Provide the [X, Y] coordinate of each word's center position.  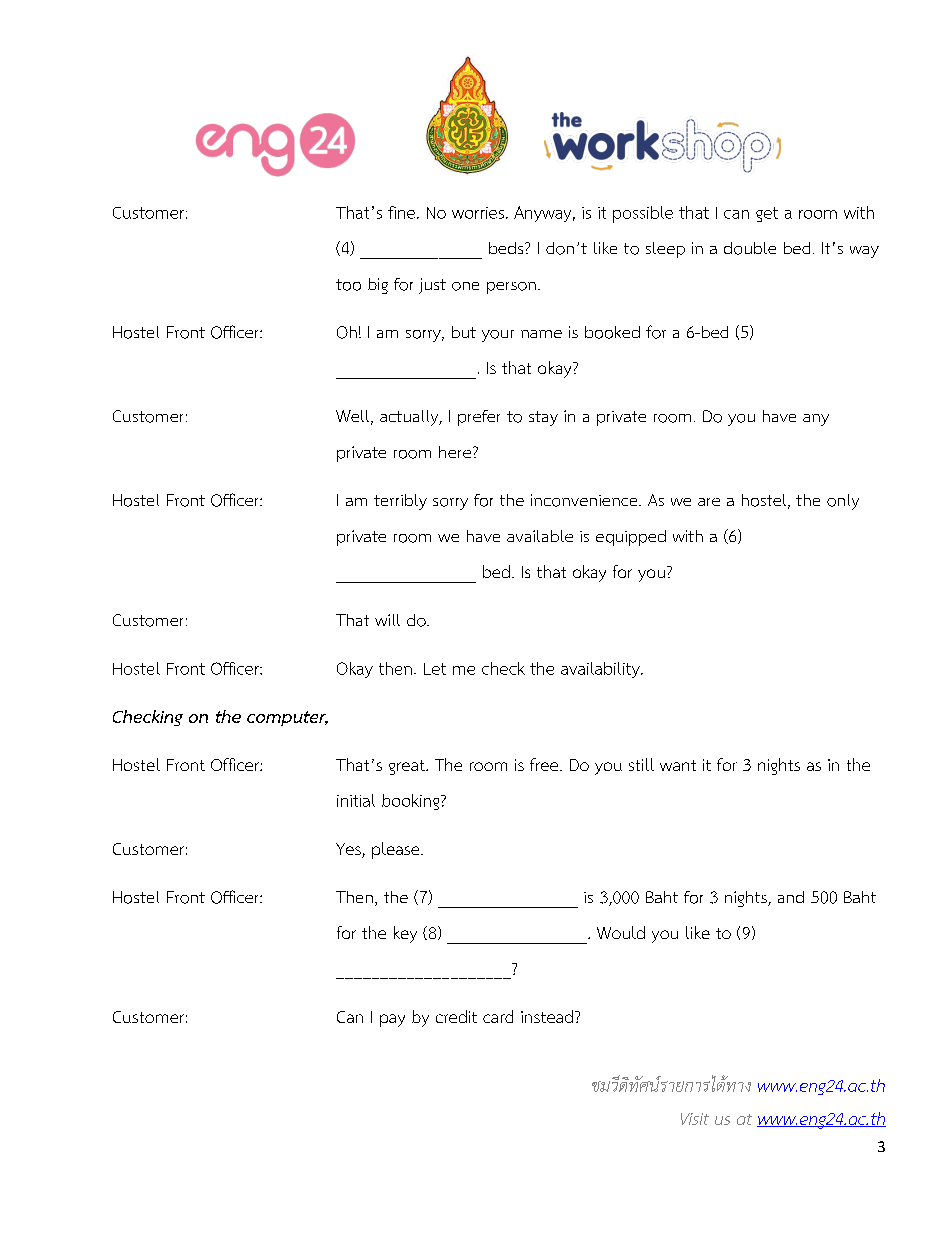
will [387, 620]
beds [507, 248]
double [750, 248]
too [348, 285]
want [678, 765]
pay [392, 1020]
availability [601, 670]
